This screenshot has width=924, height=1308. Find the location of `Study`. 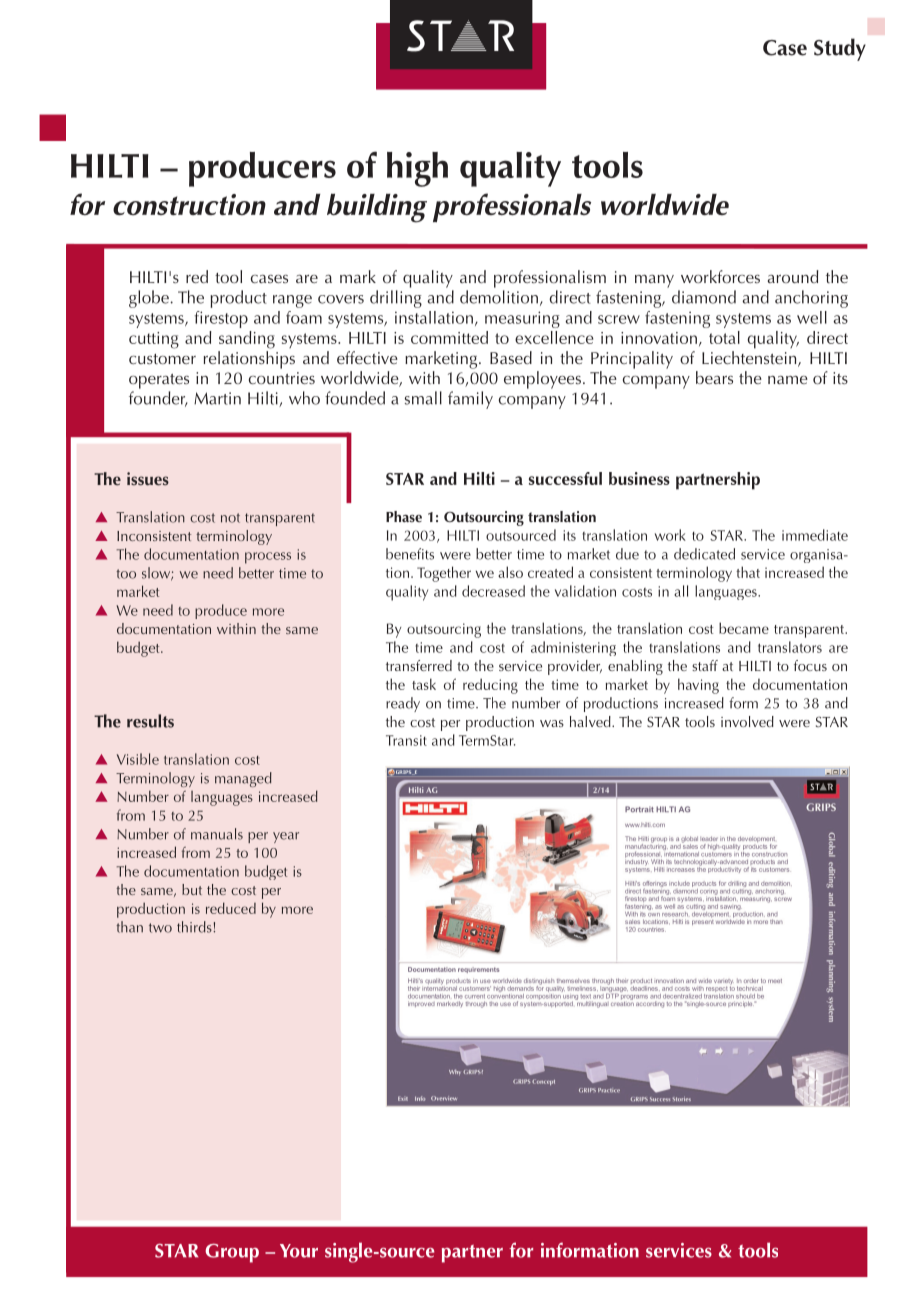

Study is located at coordinates (840, 49).
